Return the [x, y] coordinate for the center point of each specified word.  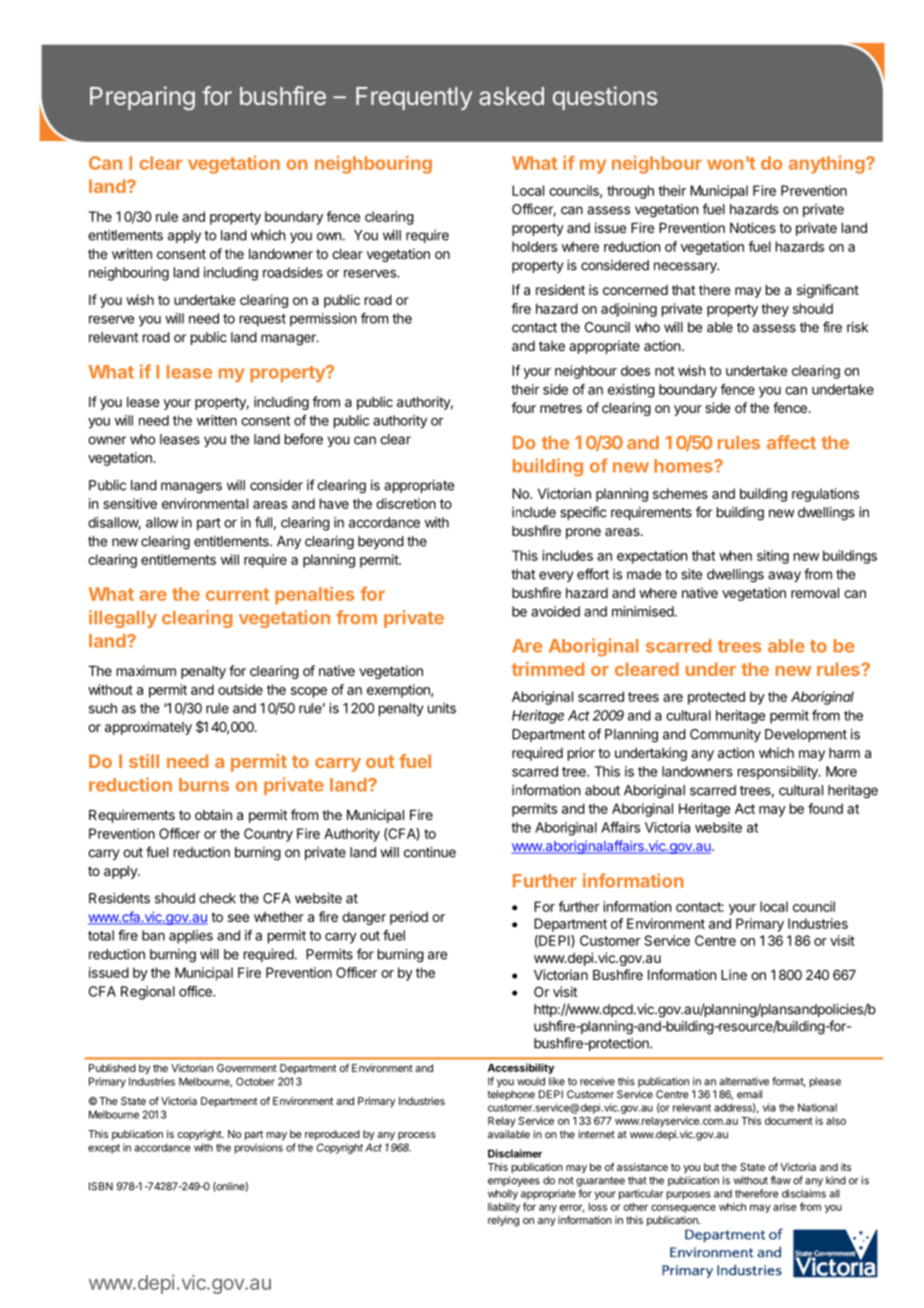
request [263, 320]
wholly [503, 1194]
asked [511, 96]
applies [191, 937]
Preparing [142, 98]
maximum [146, 670]
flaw [780, 1180]
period [409, 918]
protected [716, 698]
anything [828, 165]
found [825, 808]
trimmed [548, 669]
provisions [259, 1148]
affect [791, 442]
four [523, 407]
